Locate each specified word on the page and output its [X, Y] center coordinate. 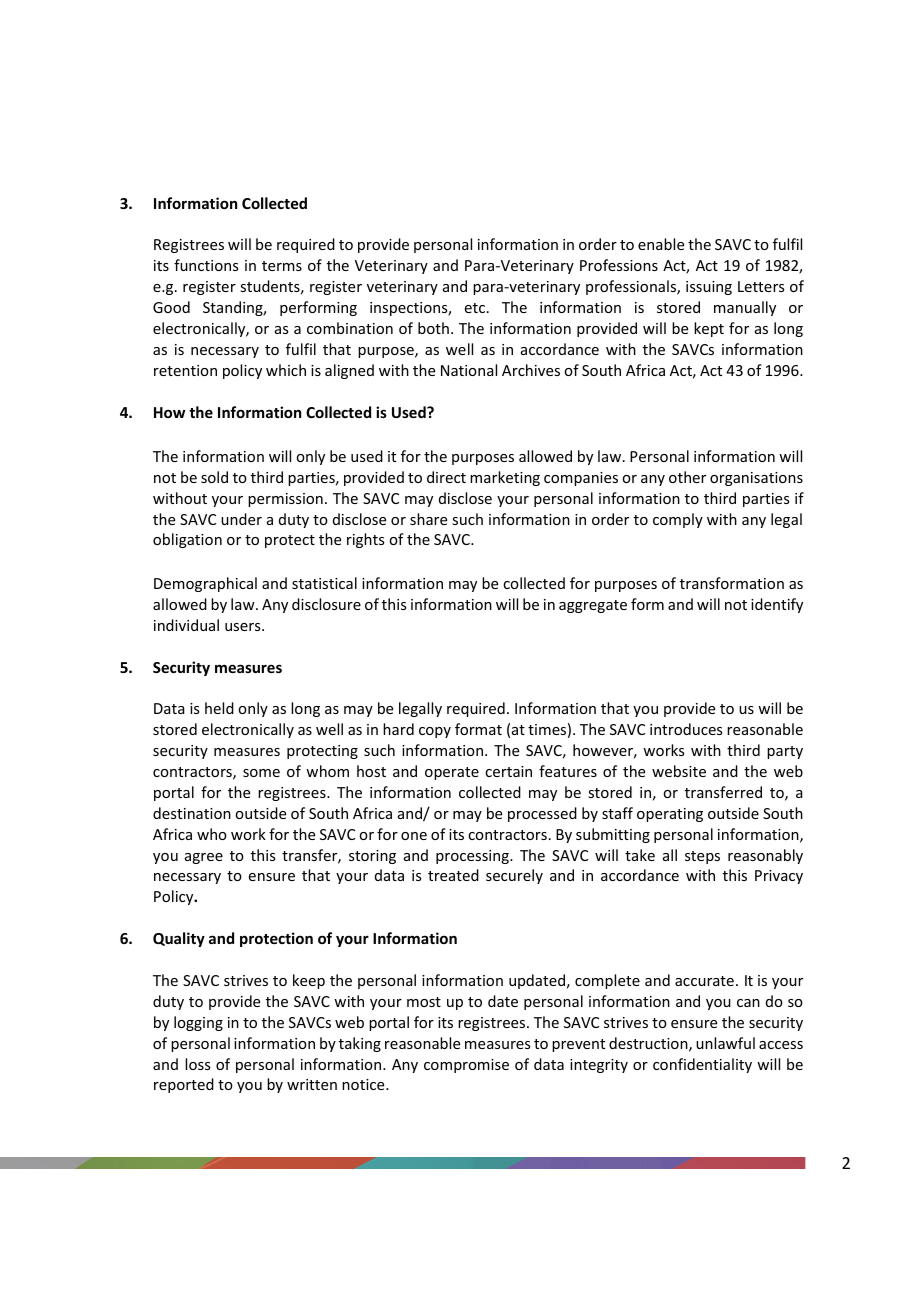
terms [282, 266]
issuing [709, 288]
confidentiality [702, 1065]
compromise [466, 1066]
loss [197, 1064]
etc [476, 308]
